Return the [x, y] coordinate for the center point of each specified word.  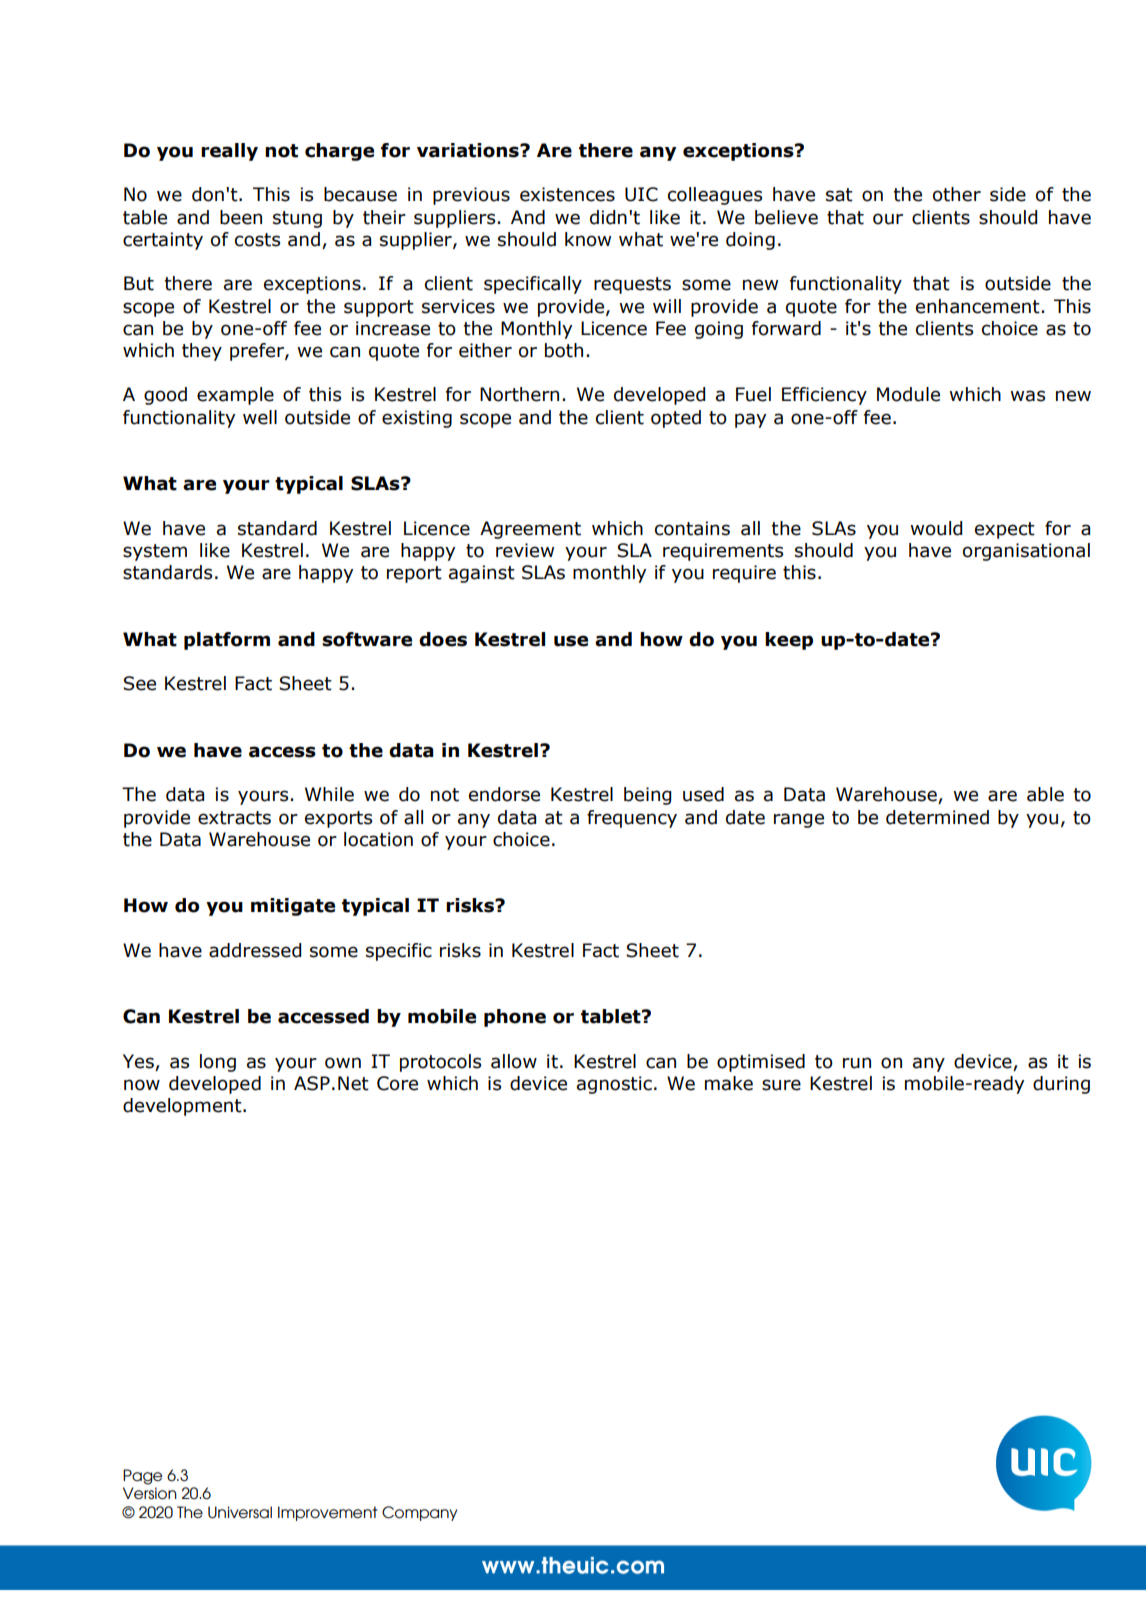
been [241, 217]
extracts [234, 818]
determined [937, 817]
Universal [240, 1512]
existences [567, 194]
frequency [632, 819]
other [957, 194]
